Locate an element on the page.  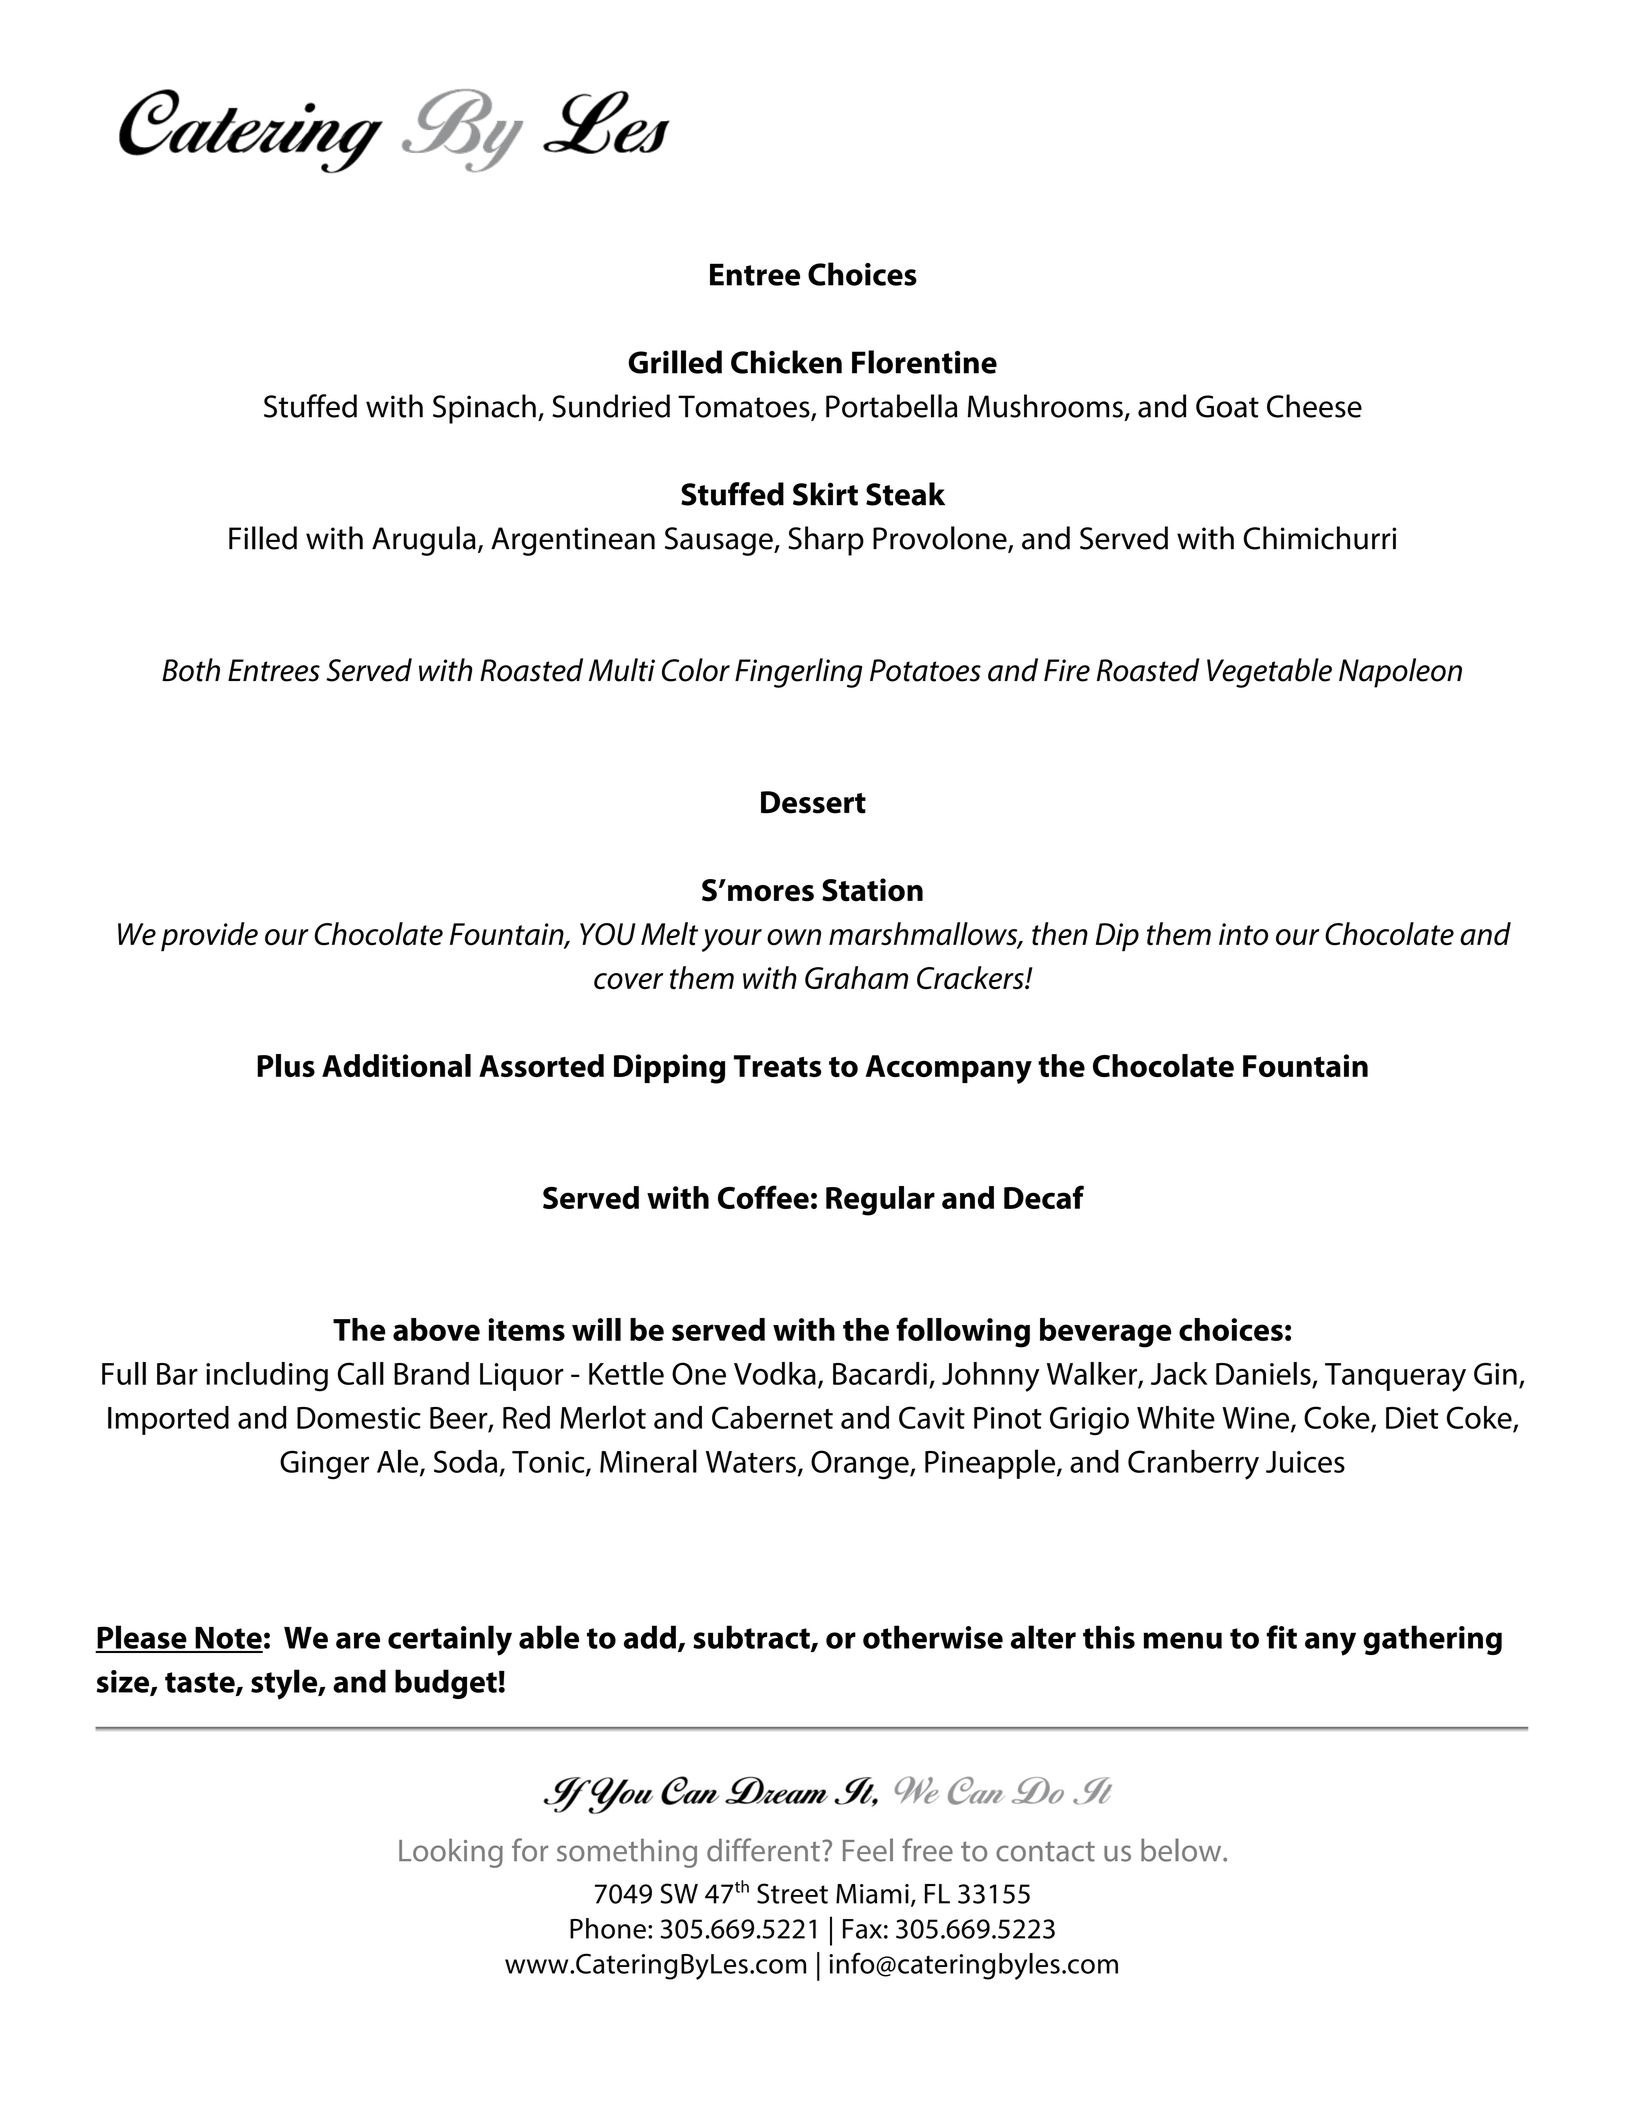
Vodka is located at coordinates (775, 1373).
